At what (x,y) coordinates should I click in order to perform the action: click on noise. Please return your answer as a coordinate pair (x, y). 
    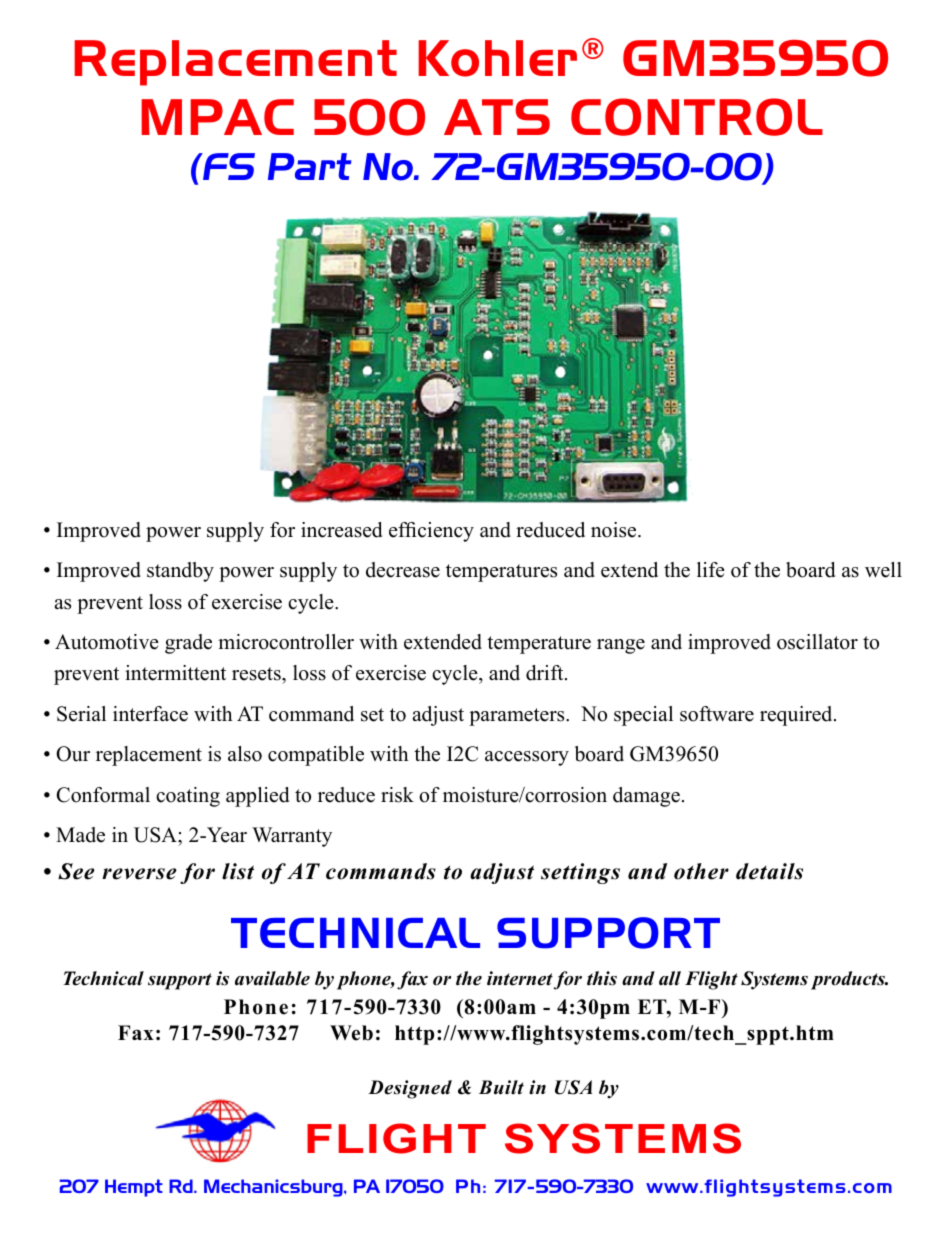
    Looking at the image, I should click on (615, 530).
